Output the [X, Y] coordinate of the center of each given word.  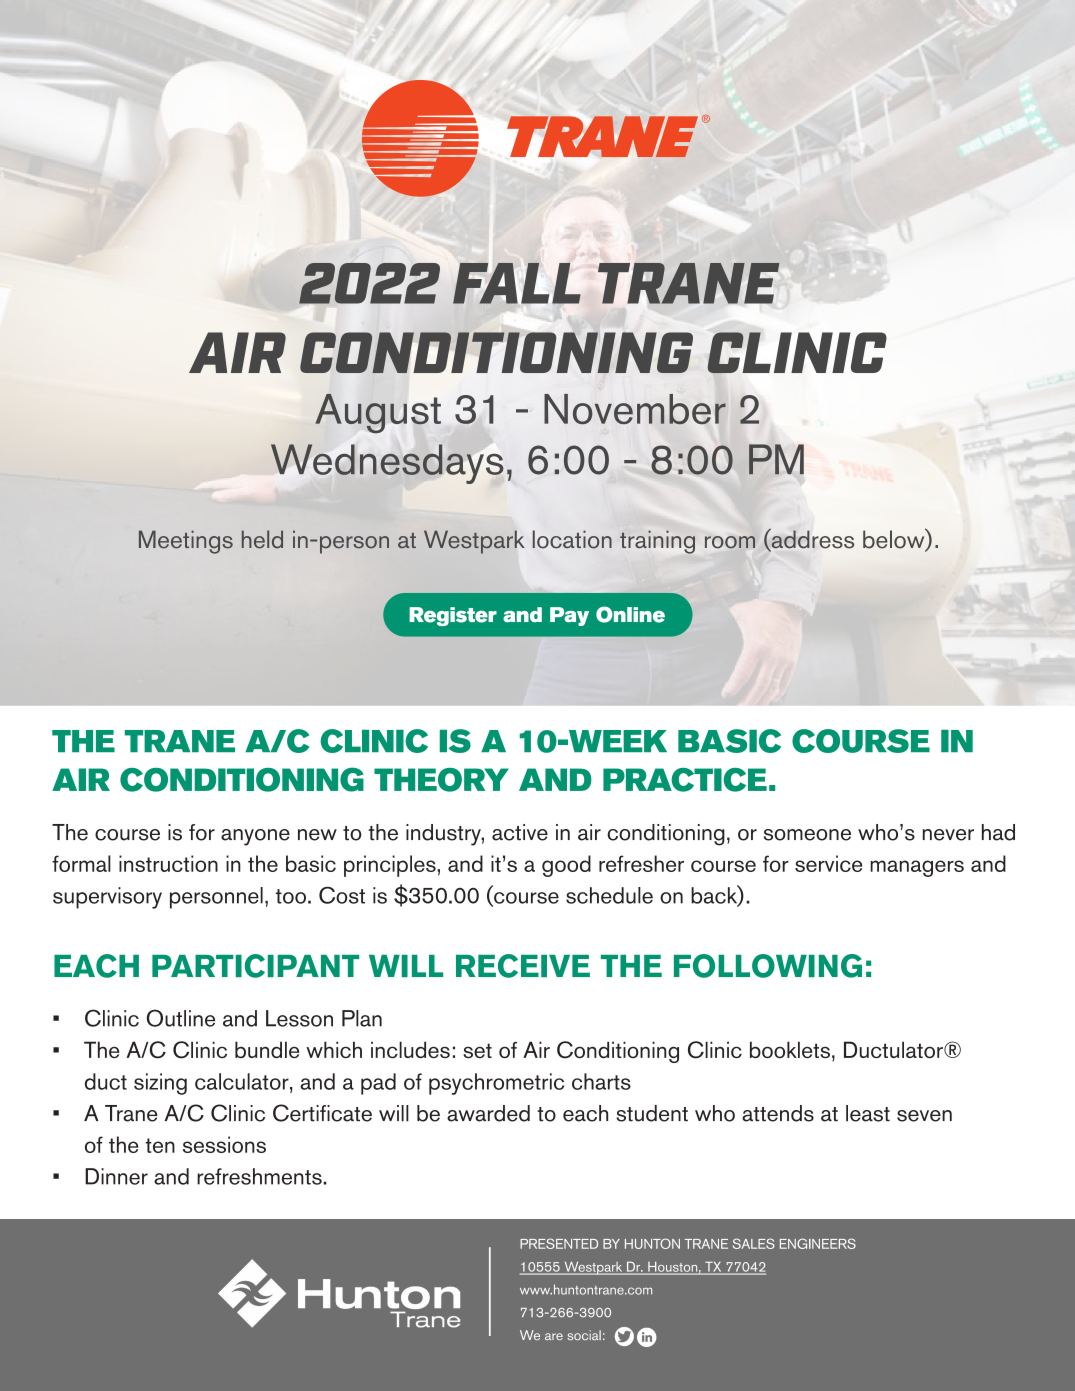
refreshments [260, 1176]
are [554, 1336]
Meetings [186, 542]
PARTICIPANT [255, 966]
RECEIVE [523, 966]
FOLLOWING [768, 966]
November [635, 409]
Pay [569, 616]
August [378, 413]
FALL [517, 283]
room [730, 542]
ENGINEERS [818, 1243]
